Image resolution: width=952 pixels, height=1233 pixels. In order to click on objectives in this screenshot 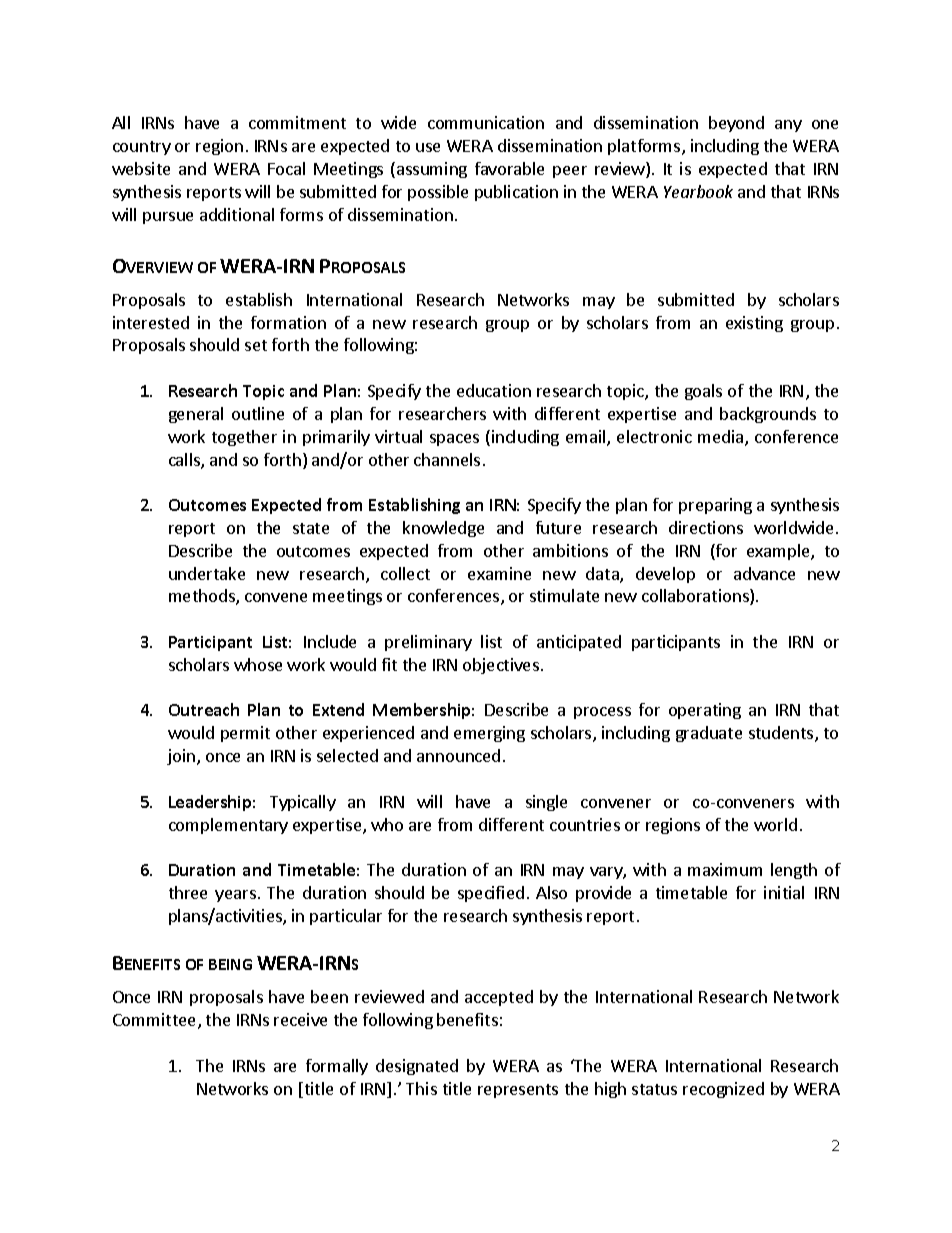, I will do `click(501, 666)`.
